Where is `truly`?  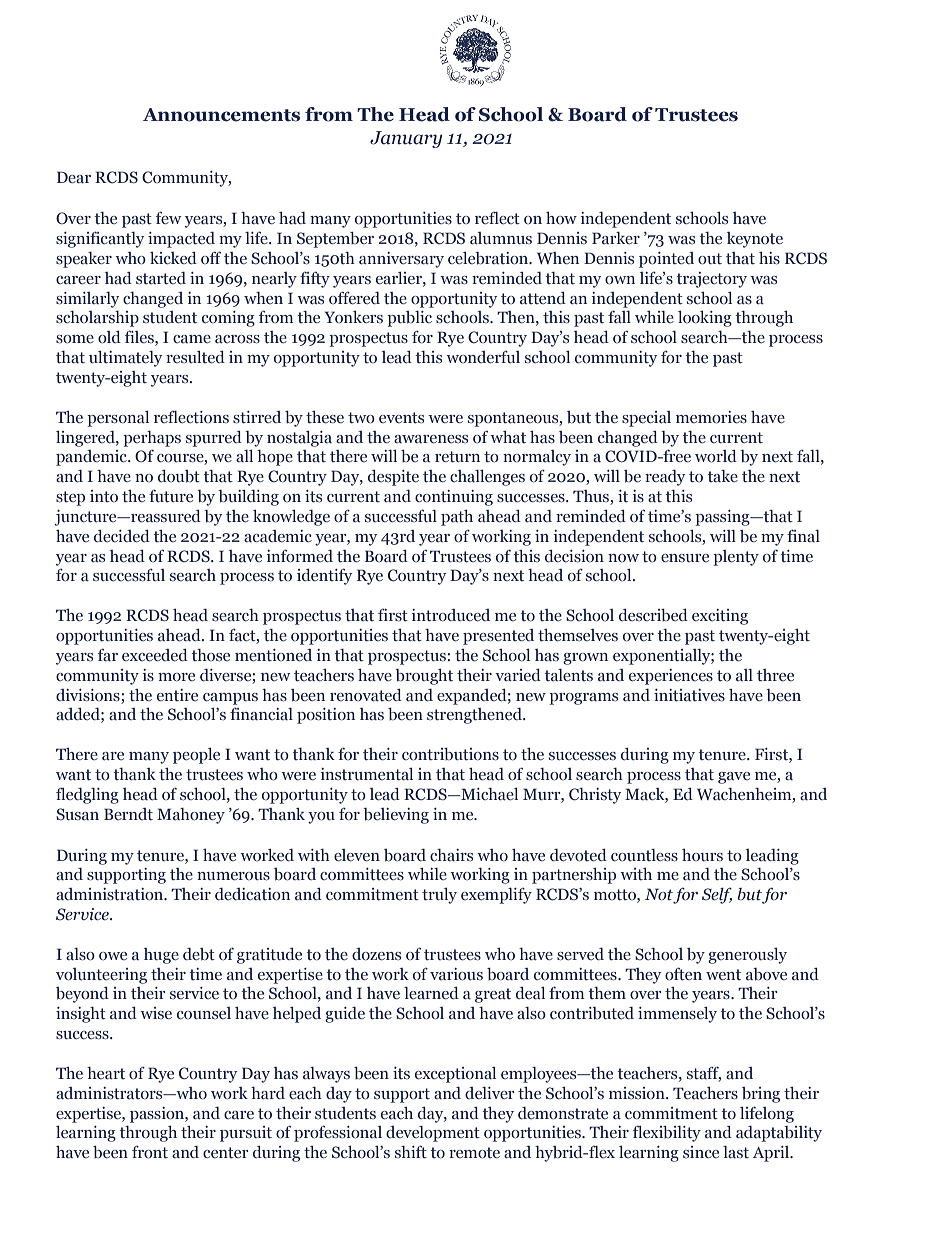
truly is located at coordinates (439, 896).
